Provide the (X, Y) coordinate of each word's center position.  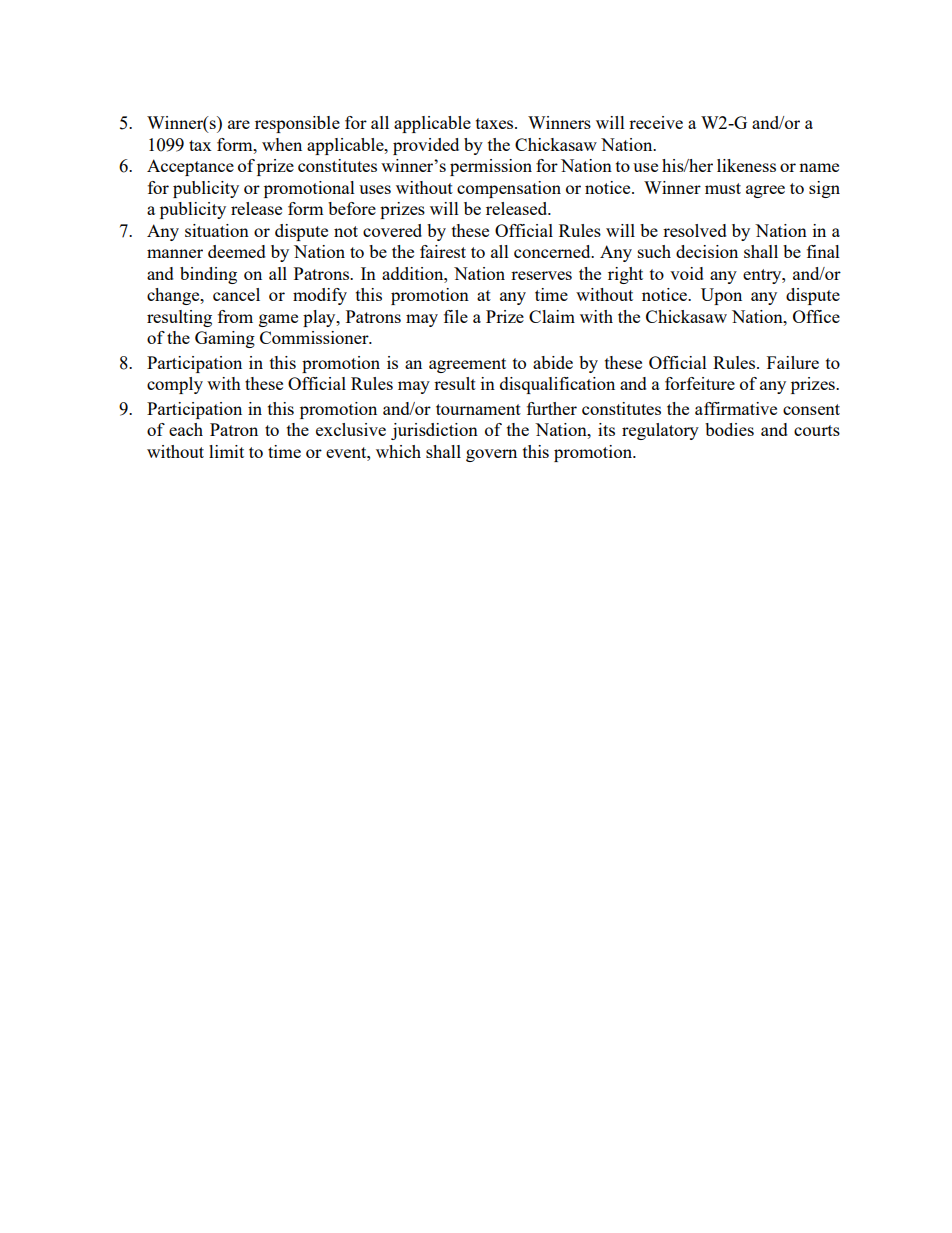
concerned (553, 251)
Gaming (225, 339)
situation (217, 230)
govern (491, 455)
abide (553, 362)
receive (656, 122)
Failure (793, 362)
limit (226, 451)
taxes (496, 123)
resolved (695, 230)
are (239, 124)
